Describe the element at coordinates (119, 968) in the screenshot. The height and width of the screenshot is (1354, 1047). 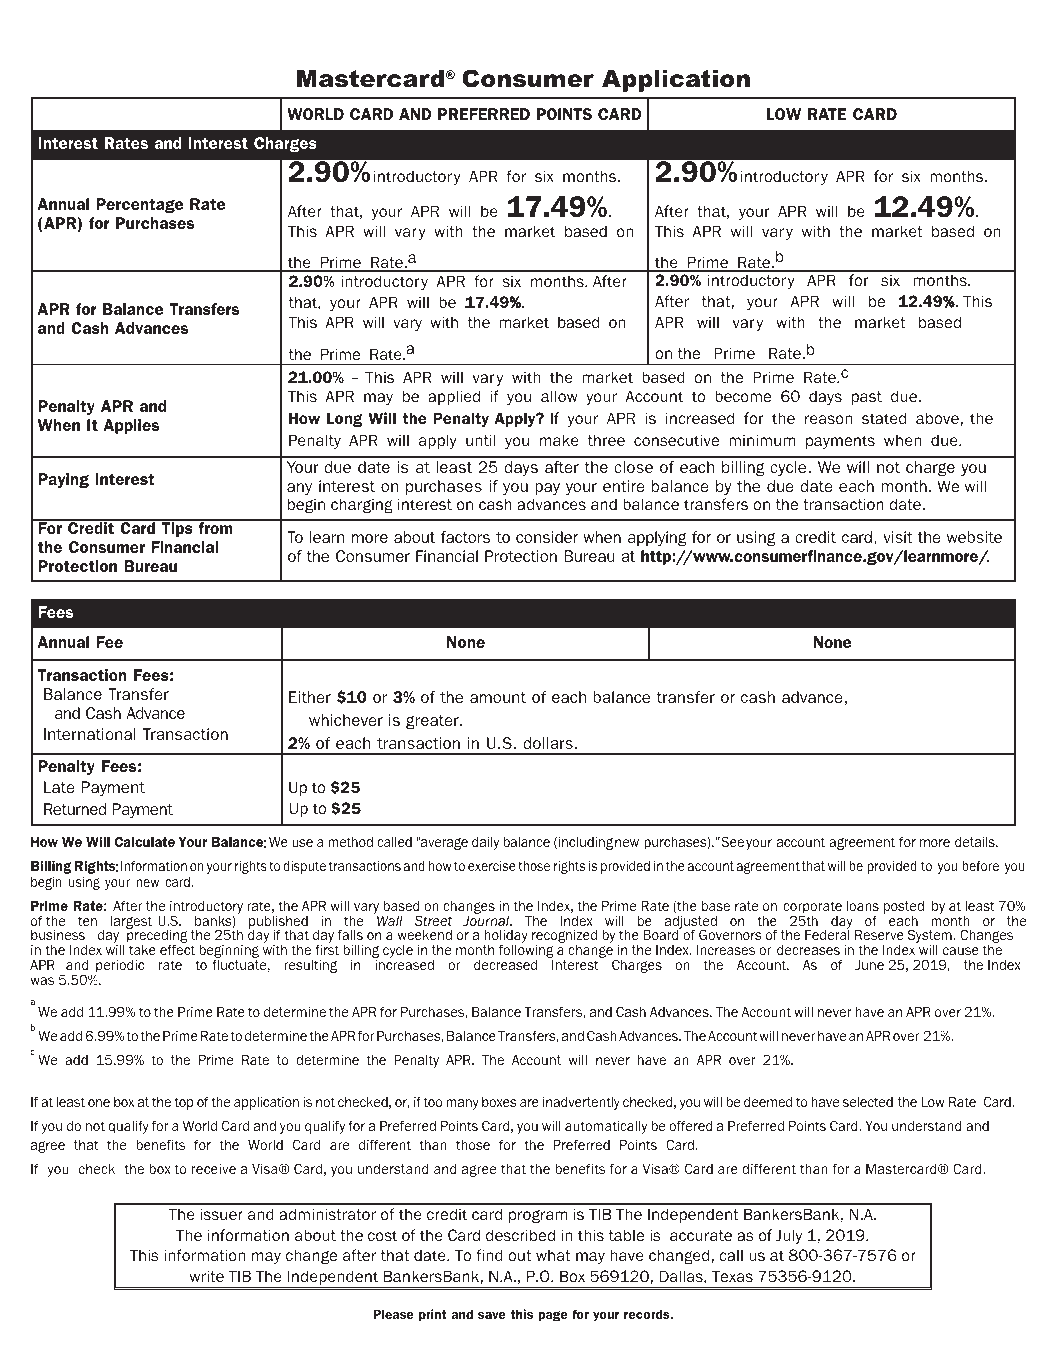
I see `periodic` at that location.
